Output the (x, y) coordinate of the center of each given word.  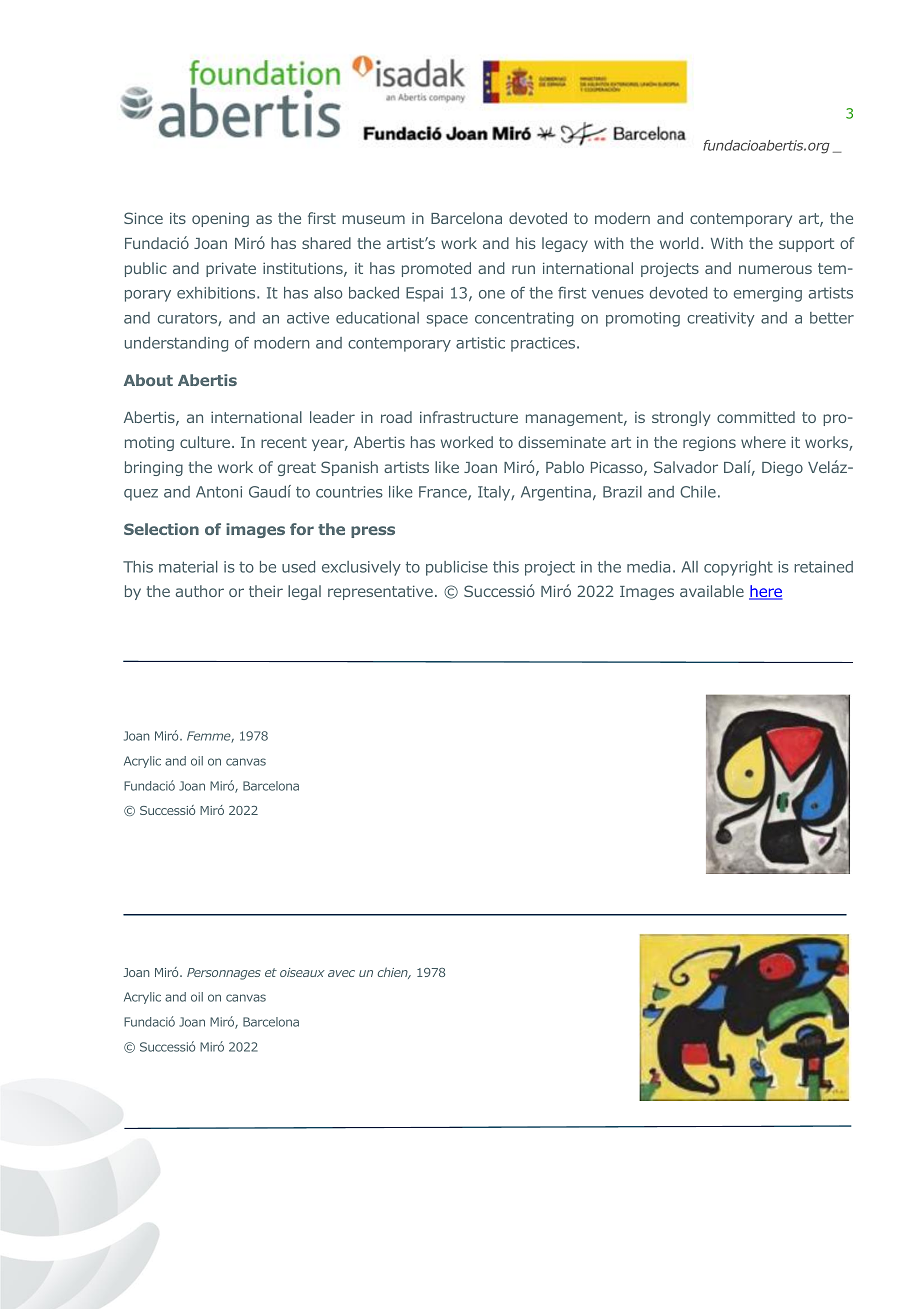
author (200, 591)
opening (220, 219)
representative (380, 592)
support (806, 245)
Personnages (224, 974)
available (712, 591)
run (523, 269)
